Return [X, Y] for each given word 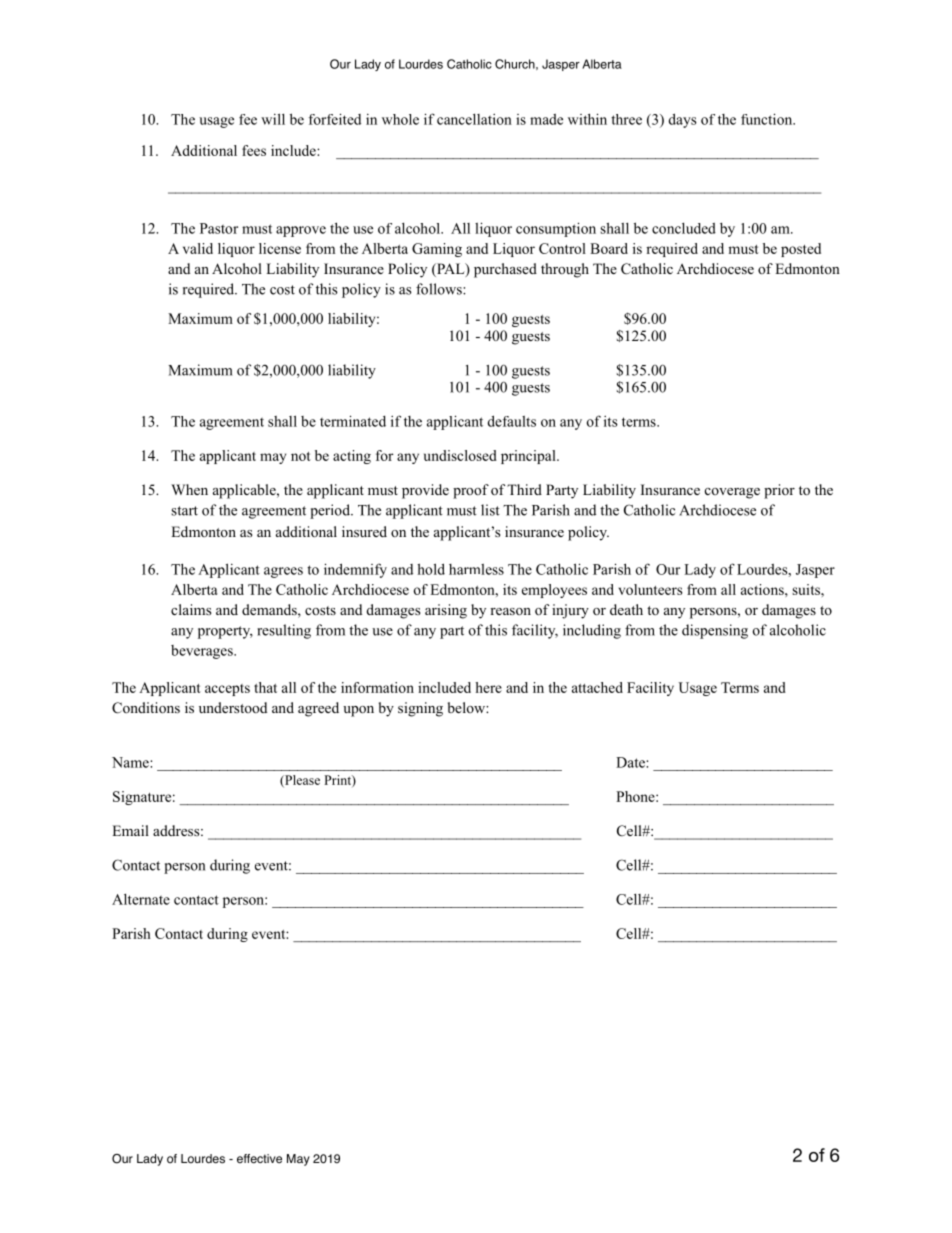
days [683, 120]
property [225, 632]
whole [400, 119]
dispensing [715, 631]
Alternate [141, 899]
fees [254, 150]
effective [259, 1159]
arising [446, 611]
